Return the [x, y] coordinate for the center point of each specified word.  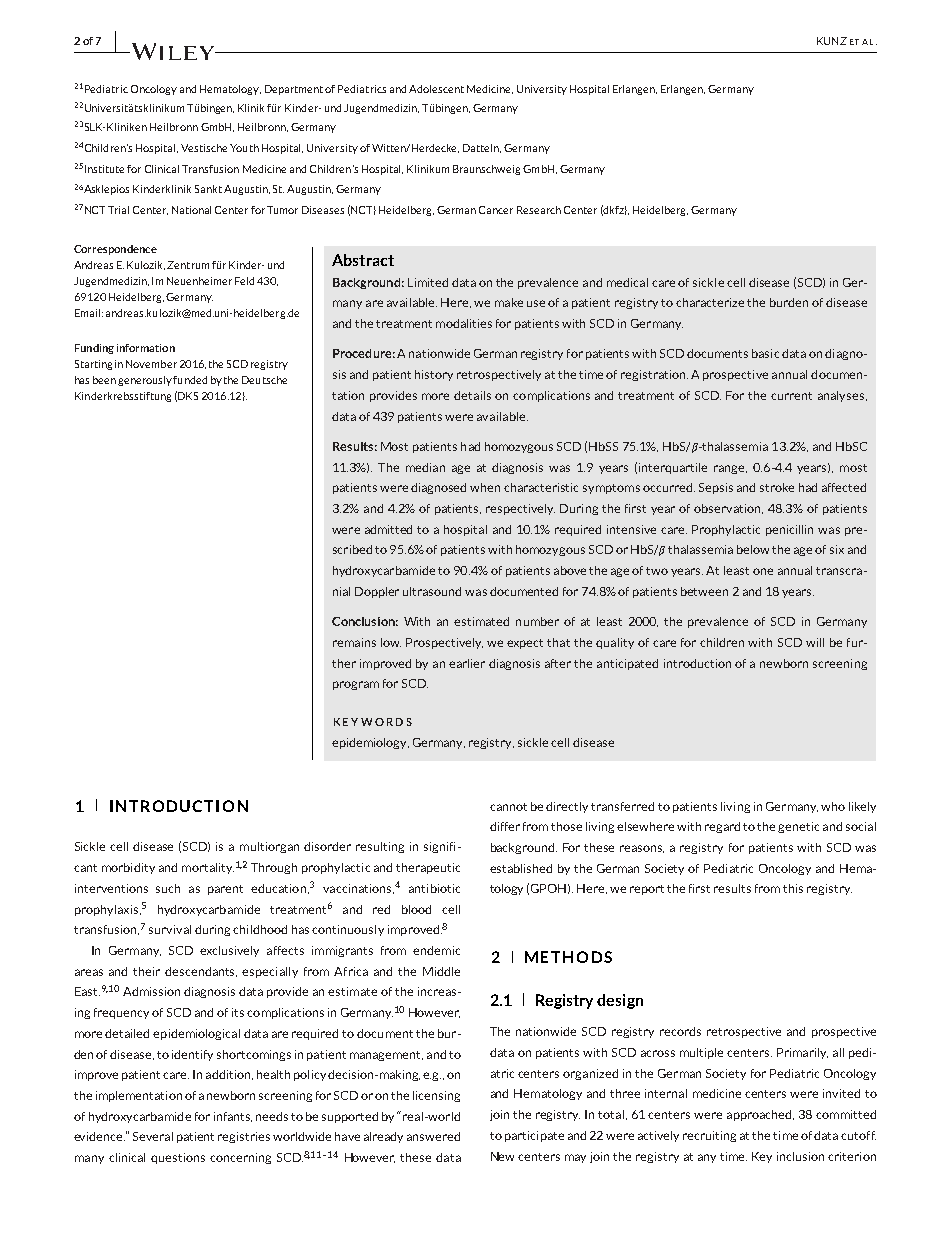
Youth [244, 148]
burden [789, 302]
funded [190, 380]
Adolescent [436, 89]
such [168, 888]
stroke [777, 487]
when [485, 487]
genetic [798, 827]
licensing [436, 1096]
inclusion [800, 1156]
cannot [508, 807]
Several [153, 1136]
